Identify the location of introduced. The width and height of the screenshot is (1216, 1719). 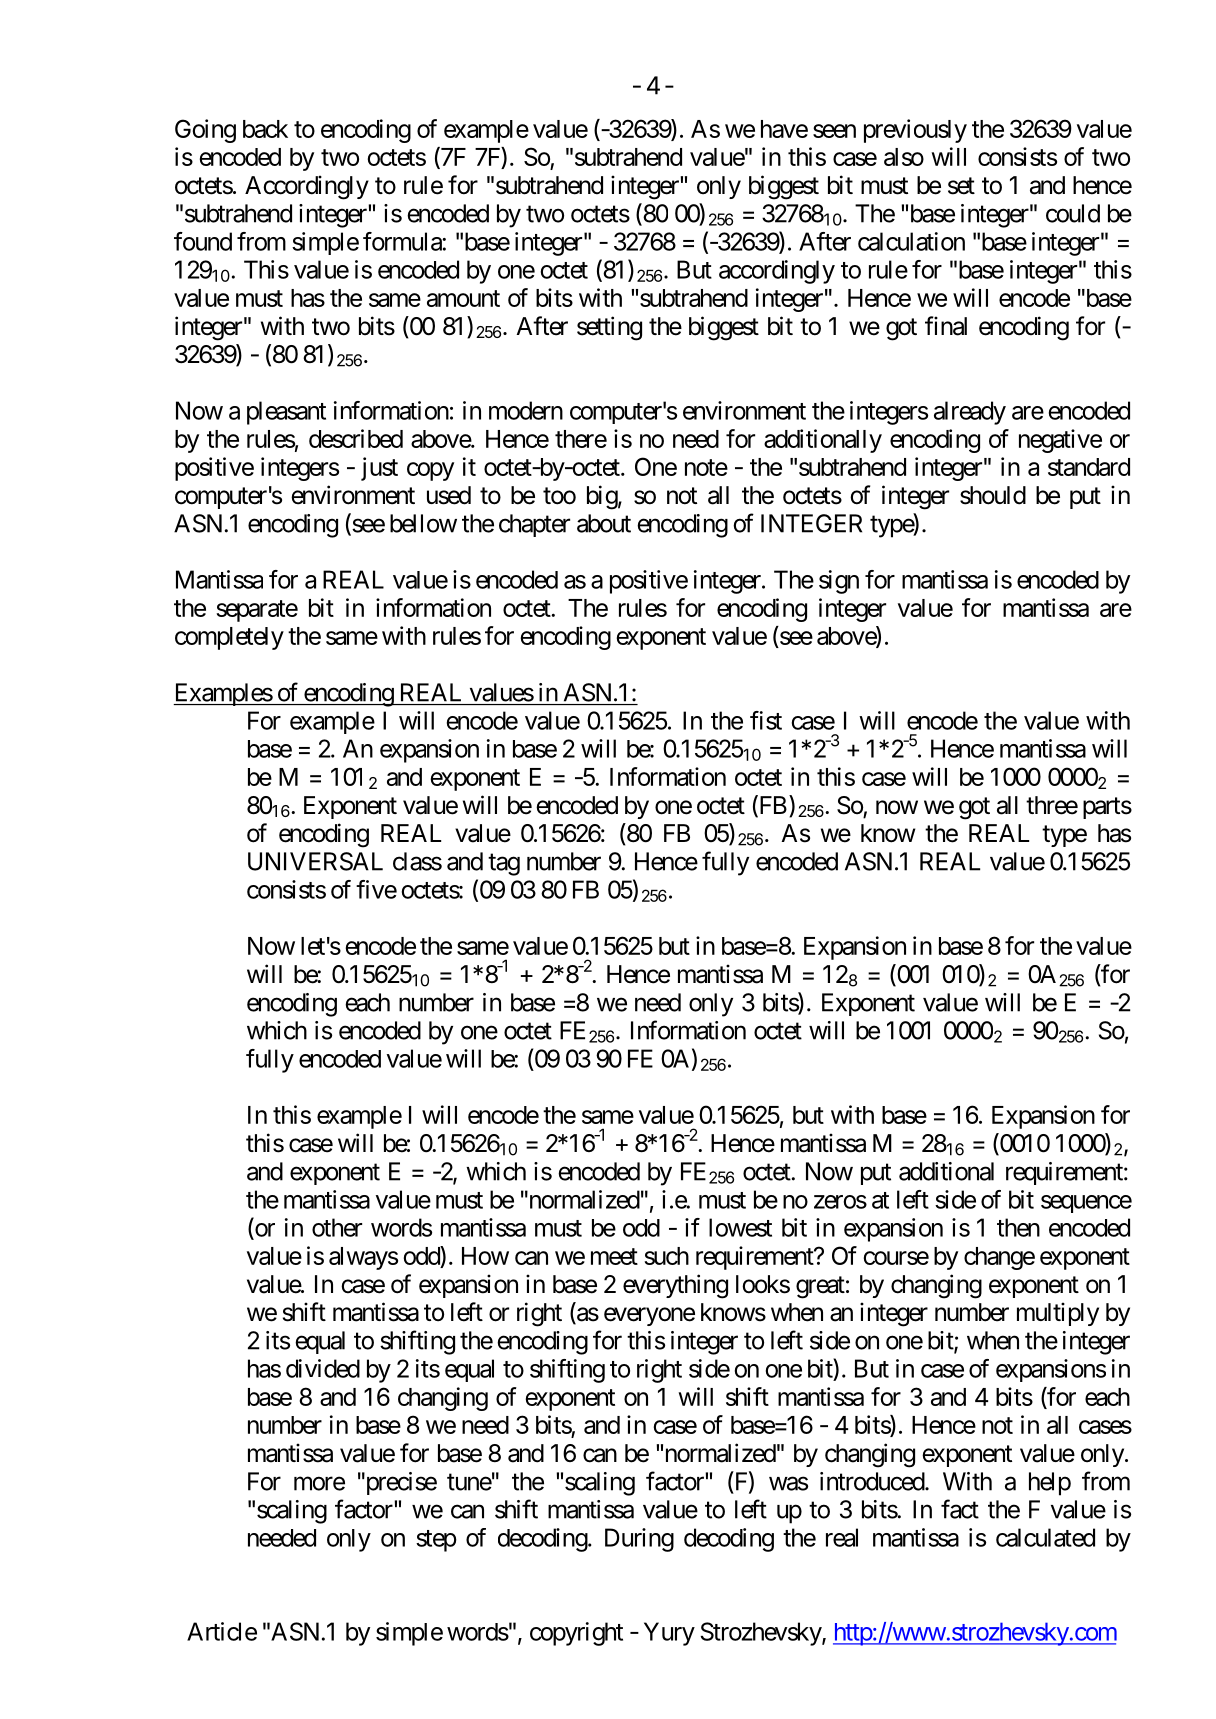
(873, 1481).
